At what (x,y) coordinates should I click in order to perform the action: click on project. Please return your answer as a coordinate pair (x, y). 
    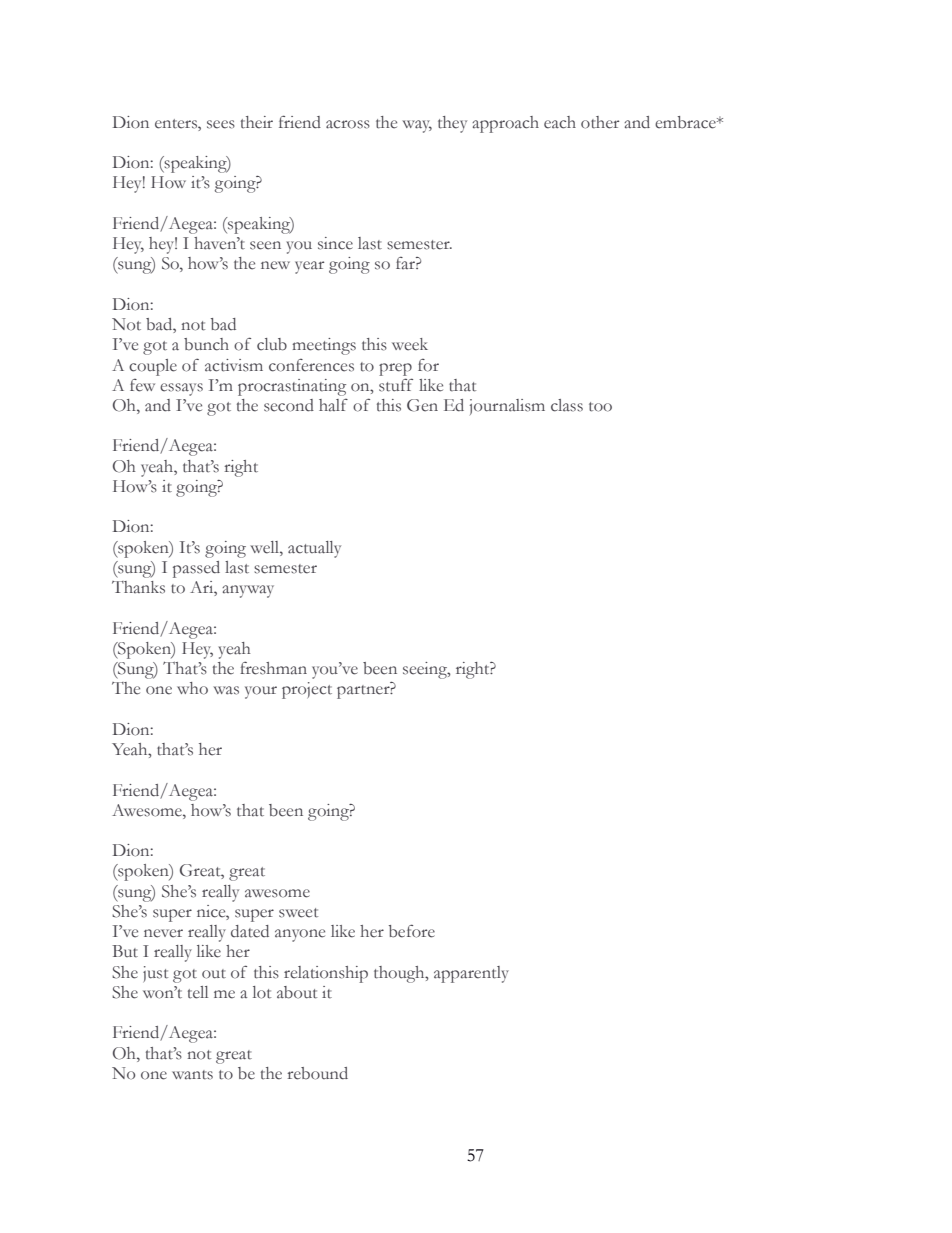
    Looking at the image, I should click on (307, 690).
